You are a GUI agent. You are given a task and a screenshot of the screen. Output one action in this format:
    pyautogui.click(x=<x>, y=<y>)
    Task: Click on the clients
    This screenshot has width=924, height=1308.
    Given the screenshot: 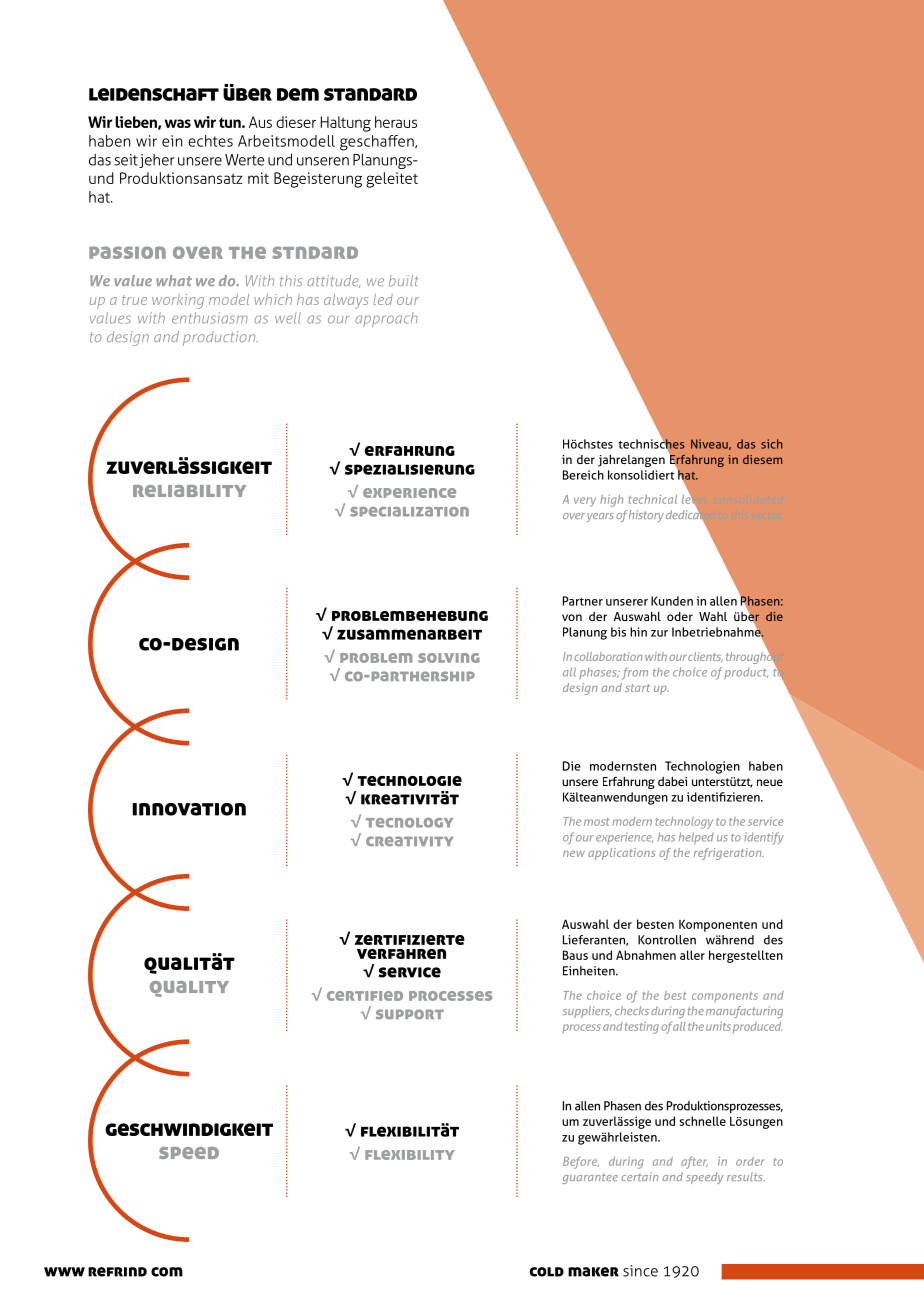 What is the action you would take?
    pyautogui.click(x=705, y=657)
